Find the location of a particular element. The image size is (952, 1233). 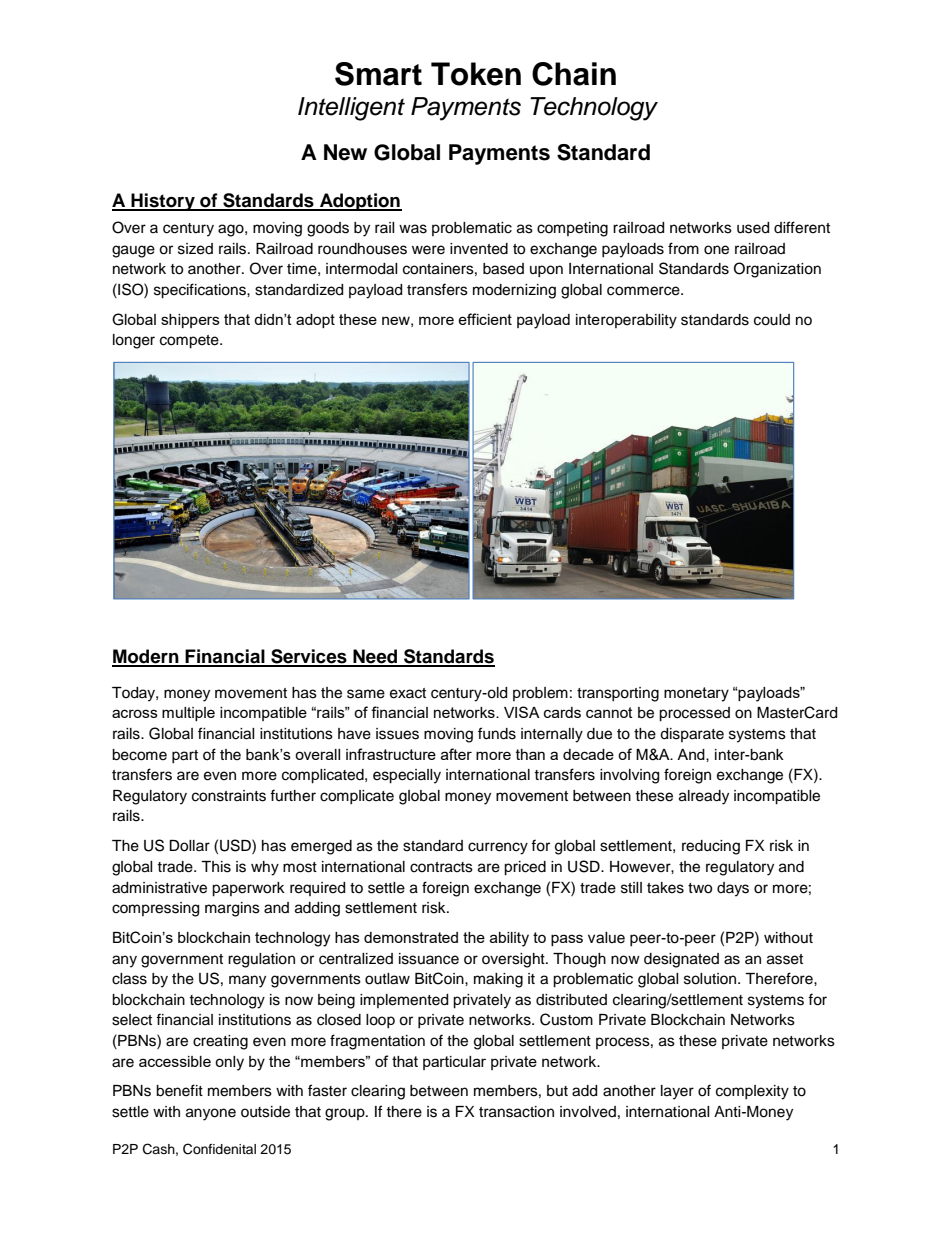

efficient is located at coordinates (485, 319).
